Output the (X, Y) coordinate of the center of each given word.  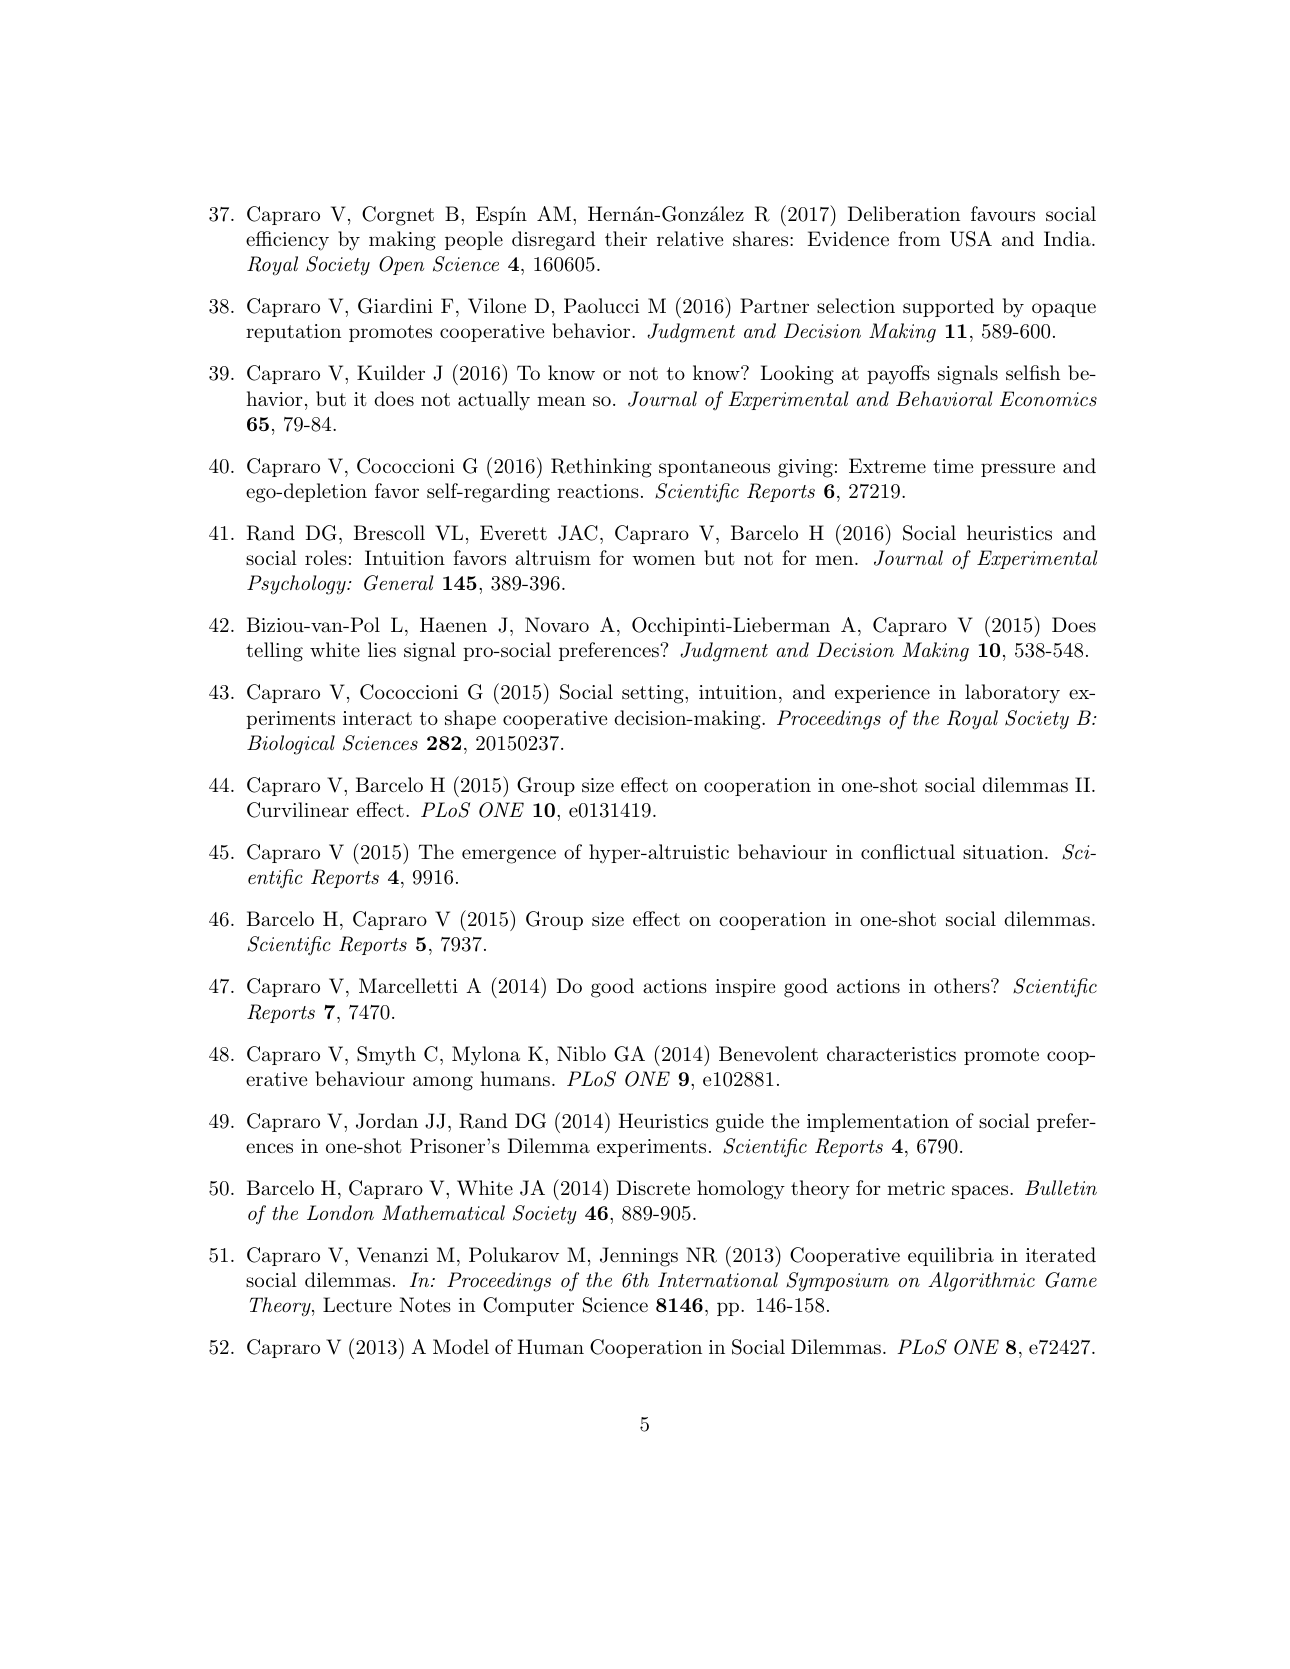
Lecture (357, 1305)
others (962, 985)
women (663, 560)
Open (401, 265)
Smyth (386, 1056)
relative (690, 239)
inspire (745, 988)
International (718, 1279)
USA (971, 239)
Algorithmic (981, 1282)
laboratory (1012, 694)
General (399, 583)
